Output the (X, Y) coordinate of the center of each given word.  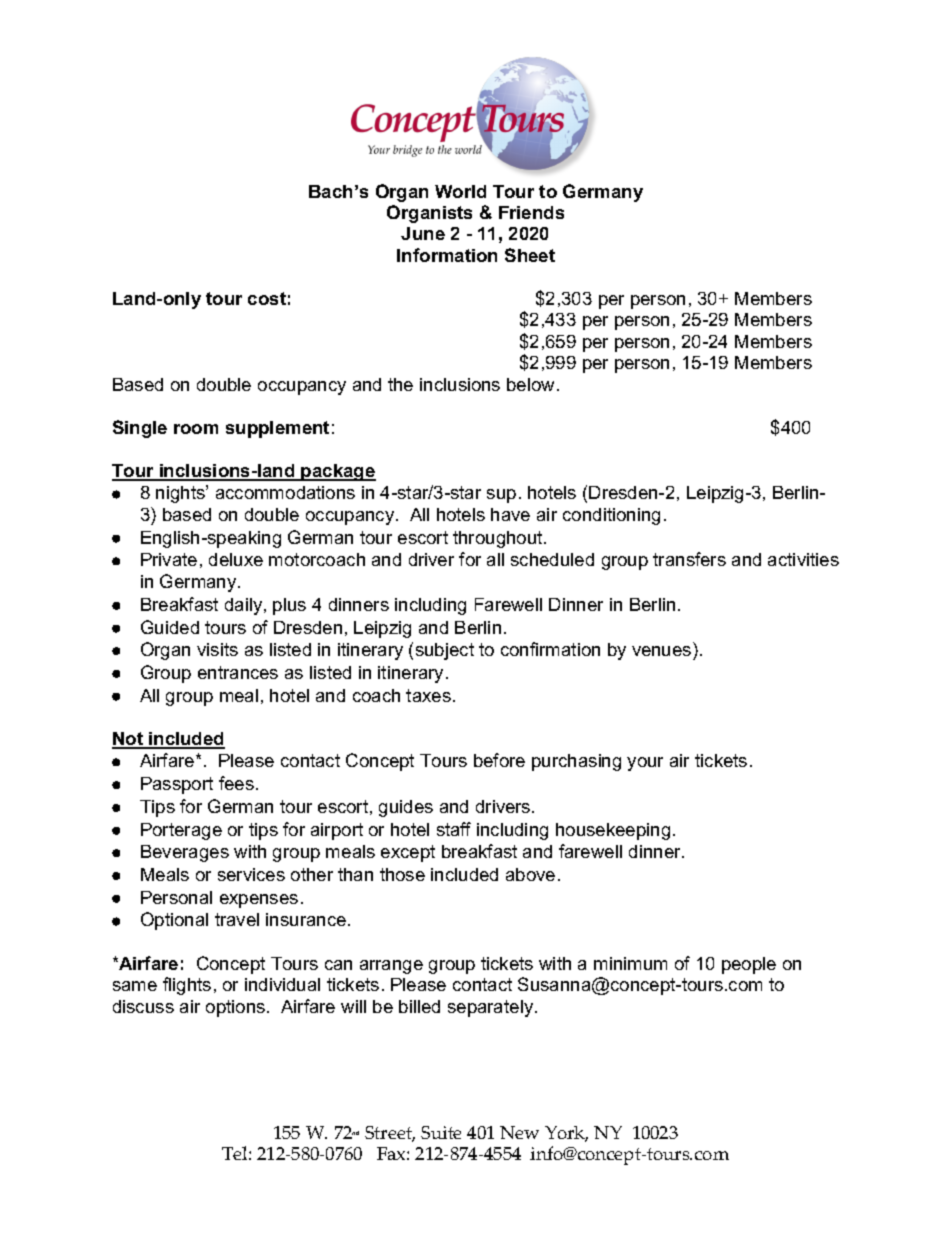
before (499, 760)
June (423, 233)
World (460, 191)
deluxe (236, 559)
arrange (391, 967)
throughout (499, 539)
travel (237, 919)
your (645, 764)
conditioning (611, 516)
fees (236, 783)
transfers (689, 559)
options (237, 1008)
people (749, 965)
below (532, 384)
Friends (531, 212)
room (196, 429)
